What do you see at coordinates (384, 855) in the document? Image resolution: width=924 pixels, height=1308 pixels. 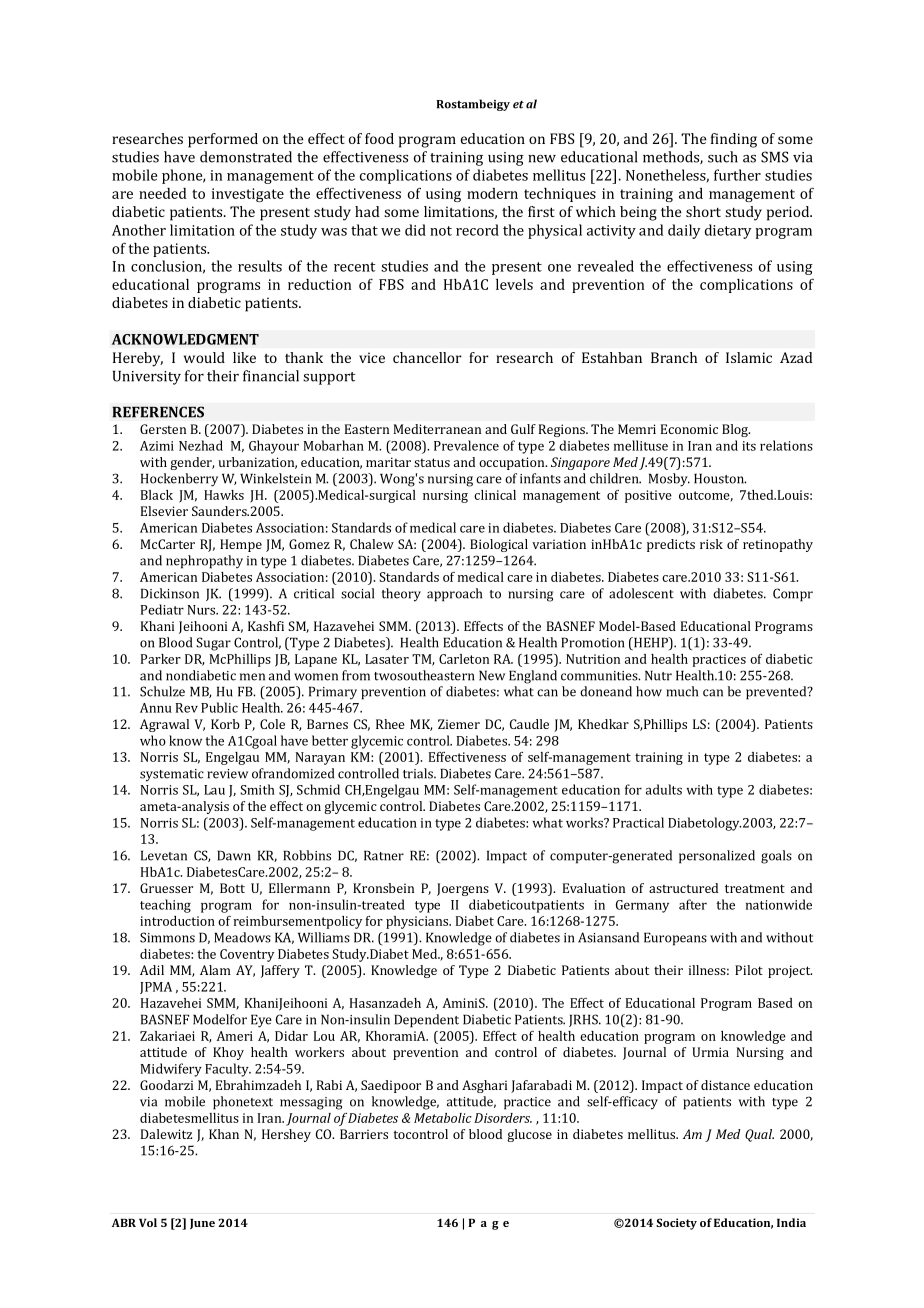 I see `Ratner` at bounding box center [384, 855].
